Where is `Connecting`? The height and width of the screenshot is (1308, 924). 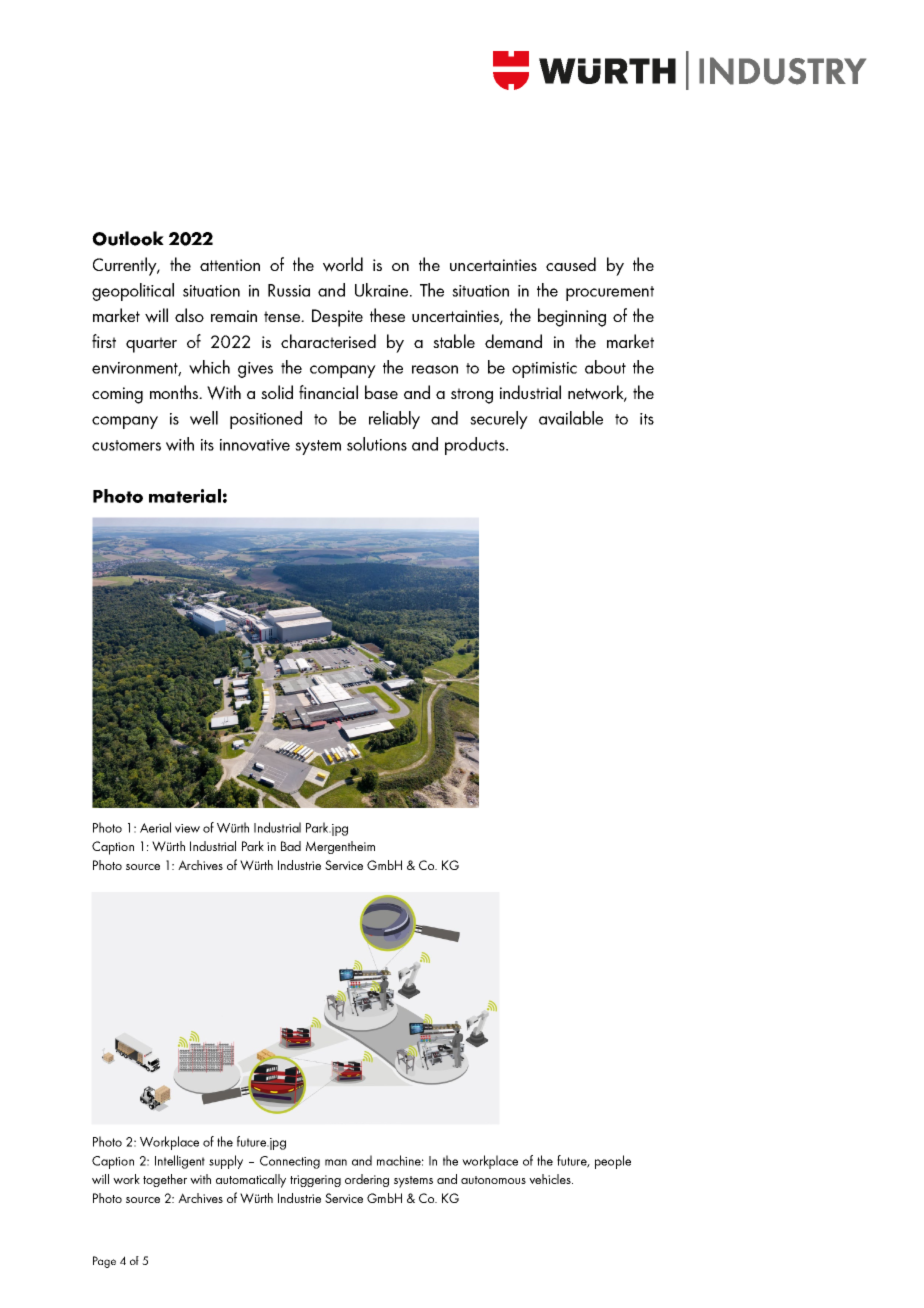 Connecting is located at coordinates (290, 1162).
